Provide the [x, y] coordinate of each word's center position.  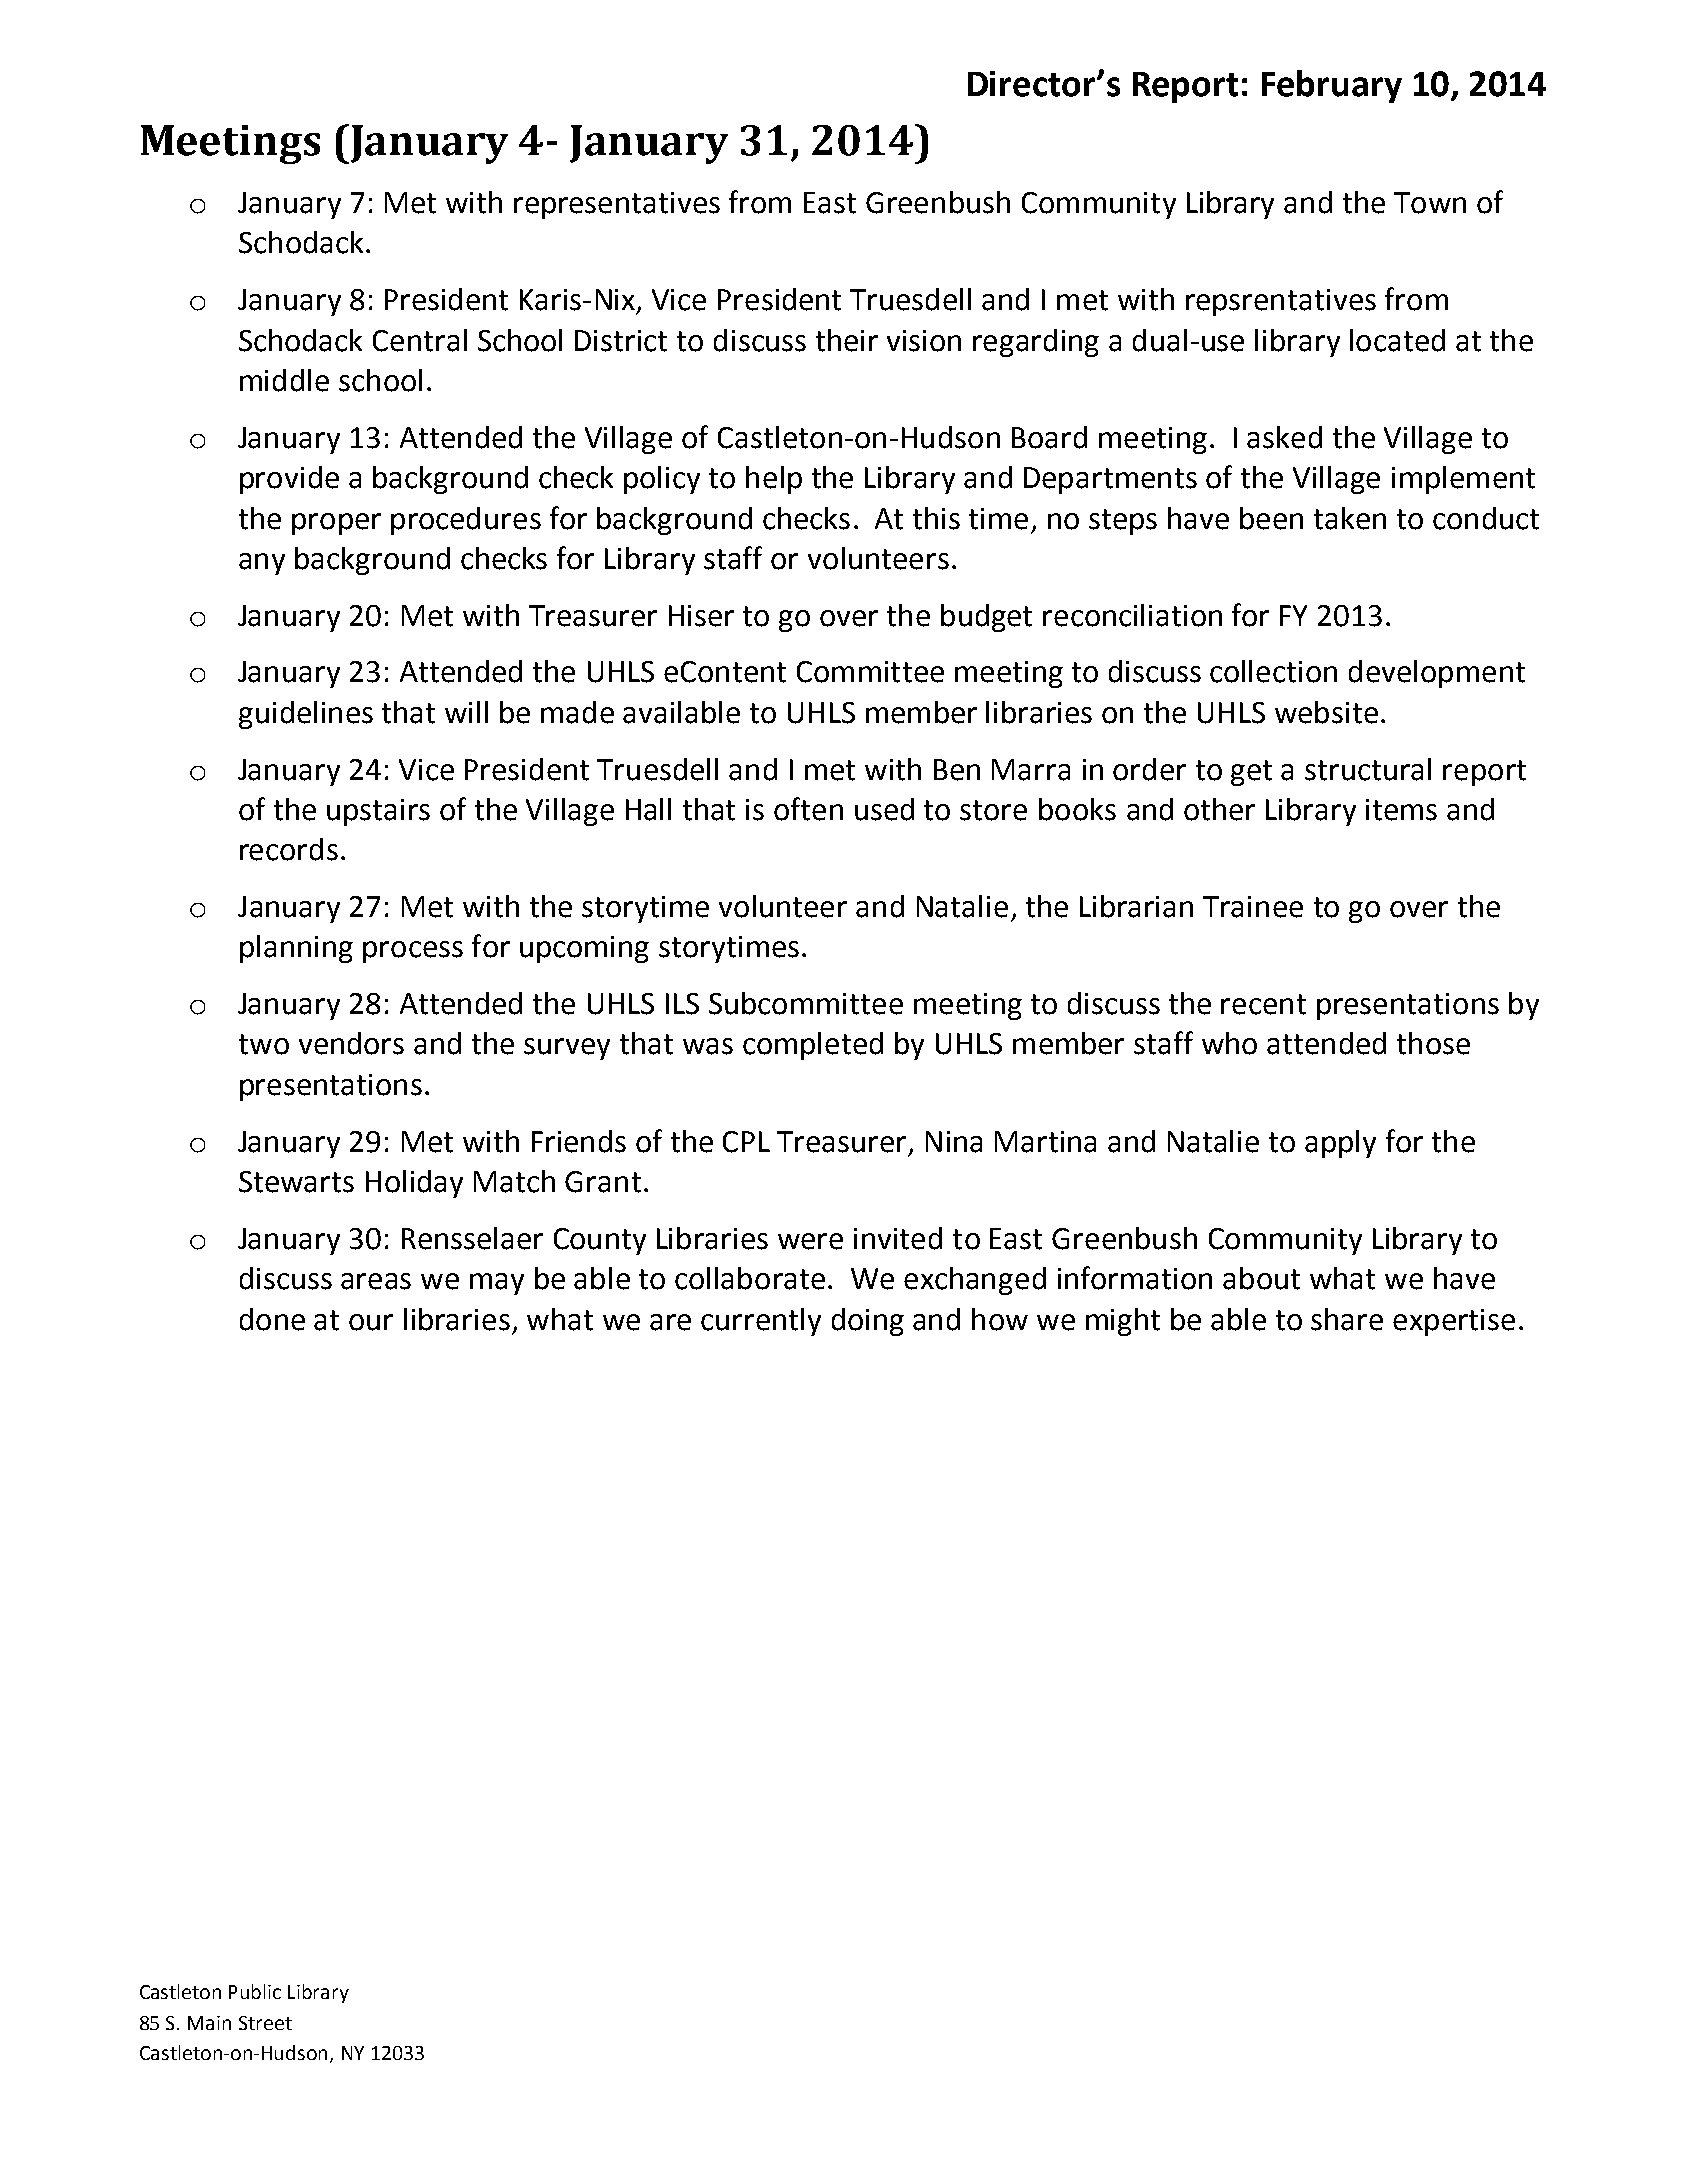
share [1347, 1319]
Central [420, 340]
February [1332, 86]
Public [255, 1991]
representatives [617, 205]
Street [265, 2023]
